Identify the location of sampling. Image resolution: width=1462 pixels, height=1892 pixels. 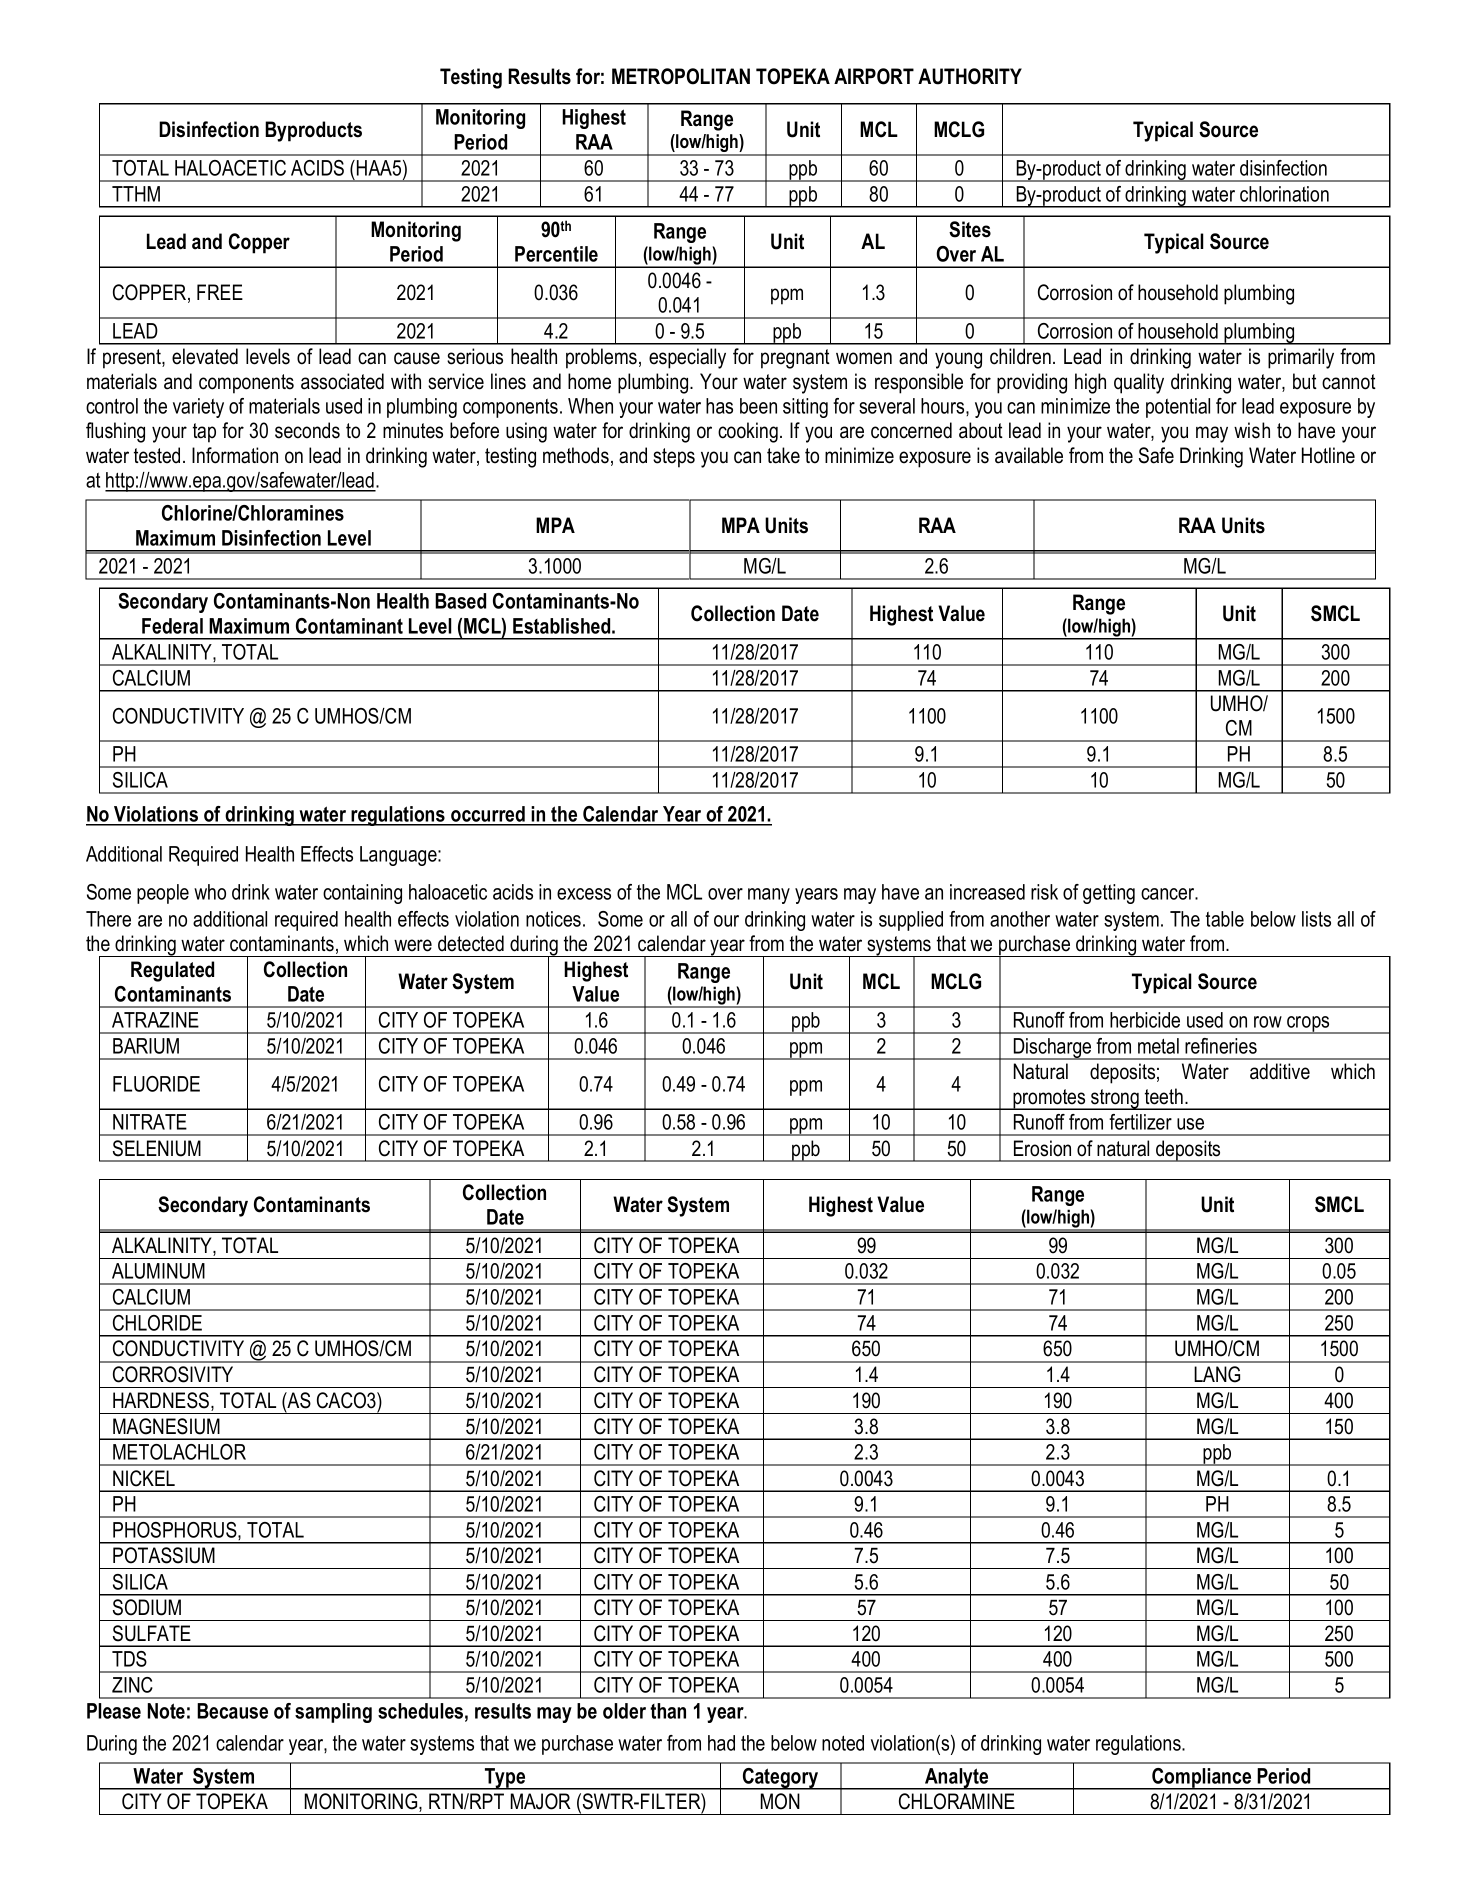
(333, 1713).
